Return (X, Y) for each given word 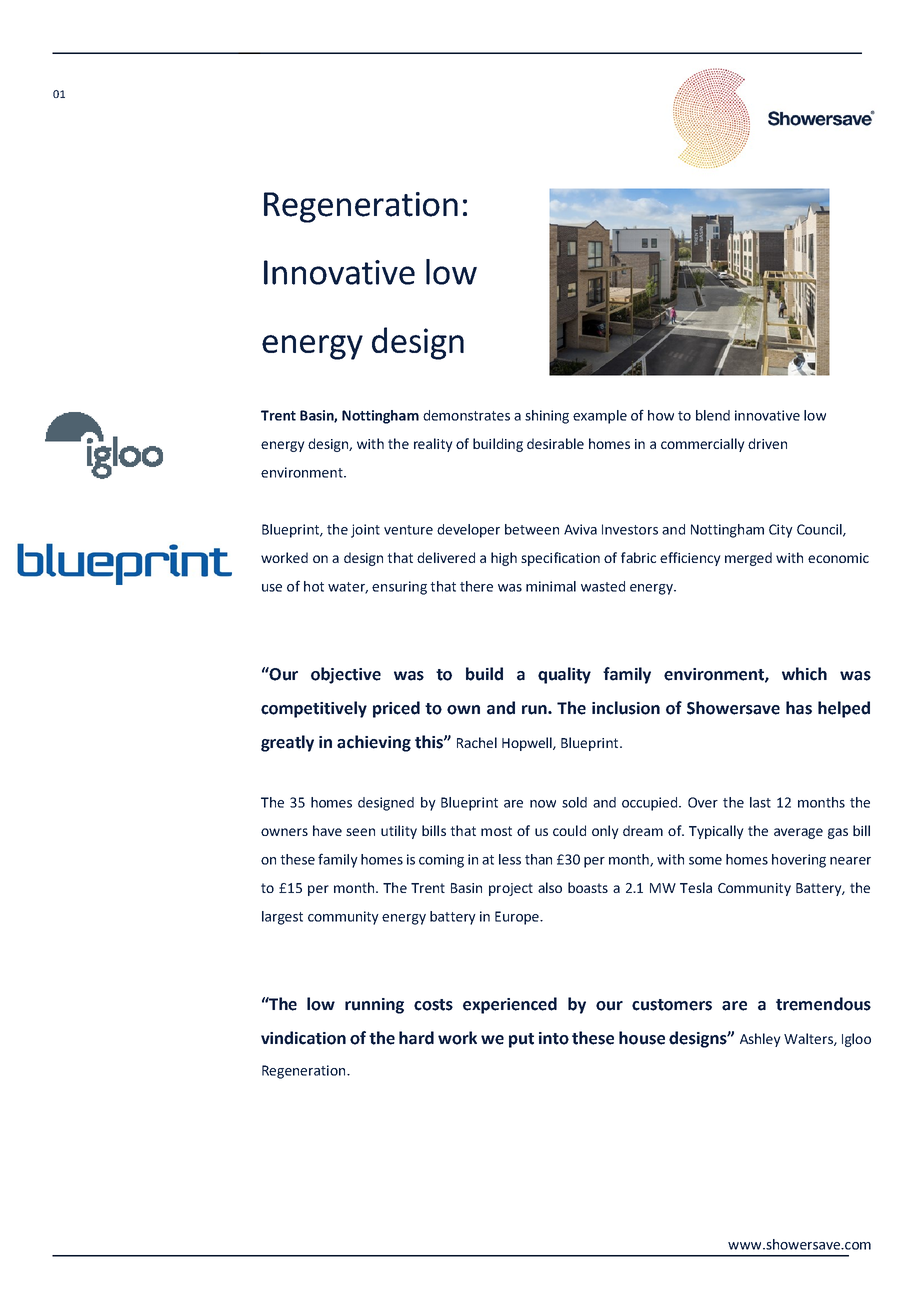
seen (360, 832)
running (374, 1006)
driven (767, 443)
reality (433, 445)
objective (346, 675)
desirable (555, 443)
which (804, 674)
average (798, 833)
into (554, 1038)
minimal (551, 586)
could (569, 830)
